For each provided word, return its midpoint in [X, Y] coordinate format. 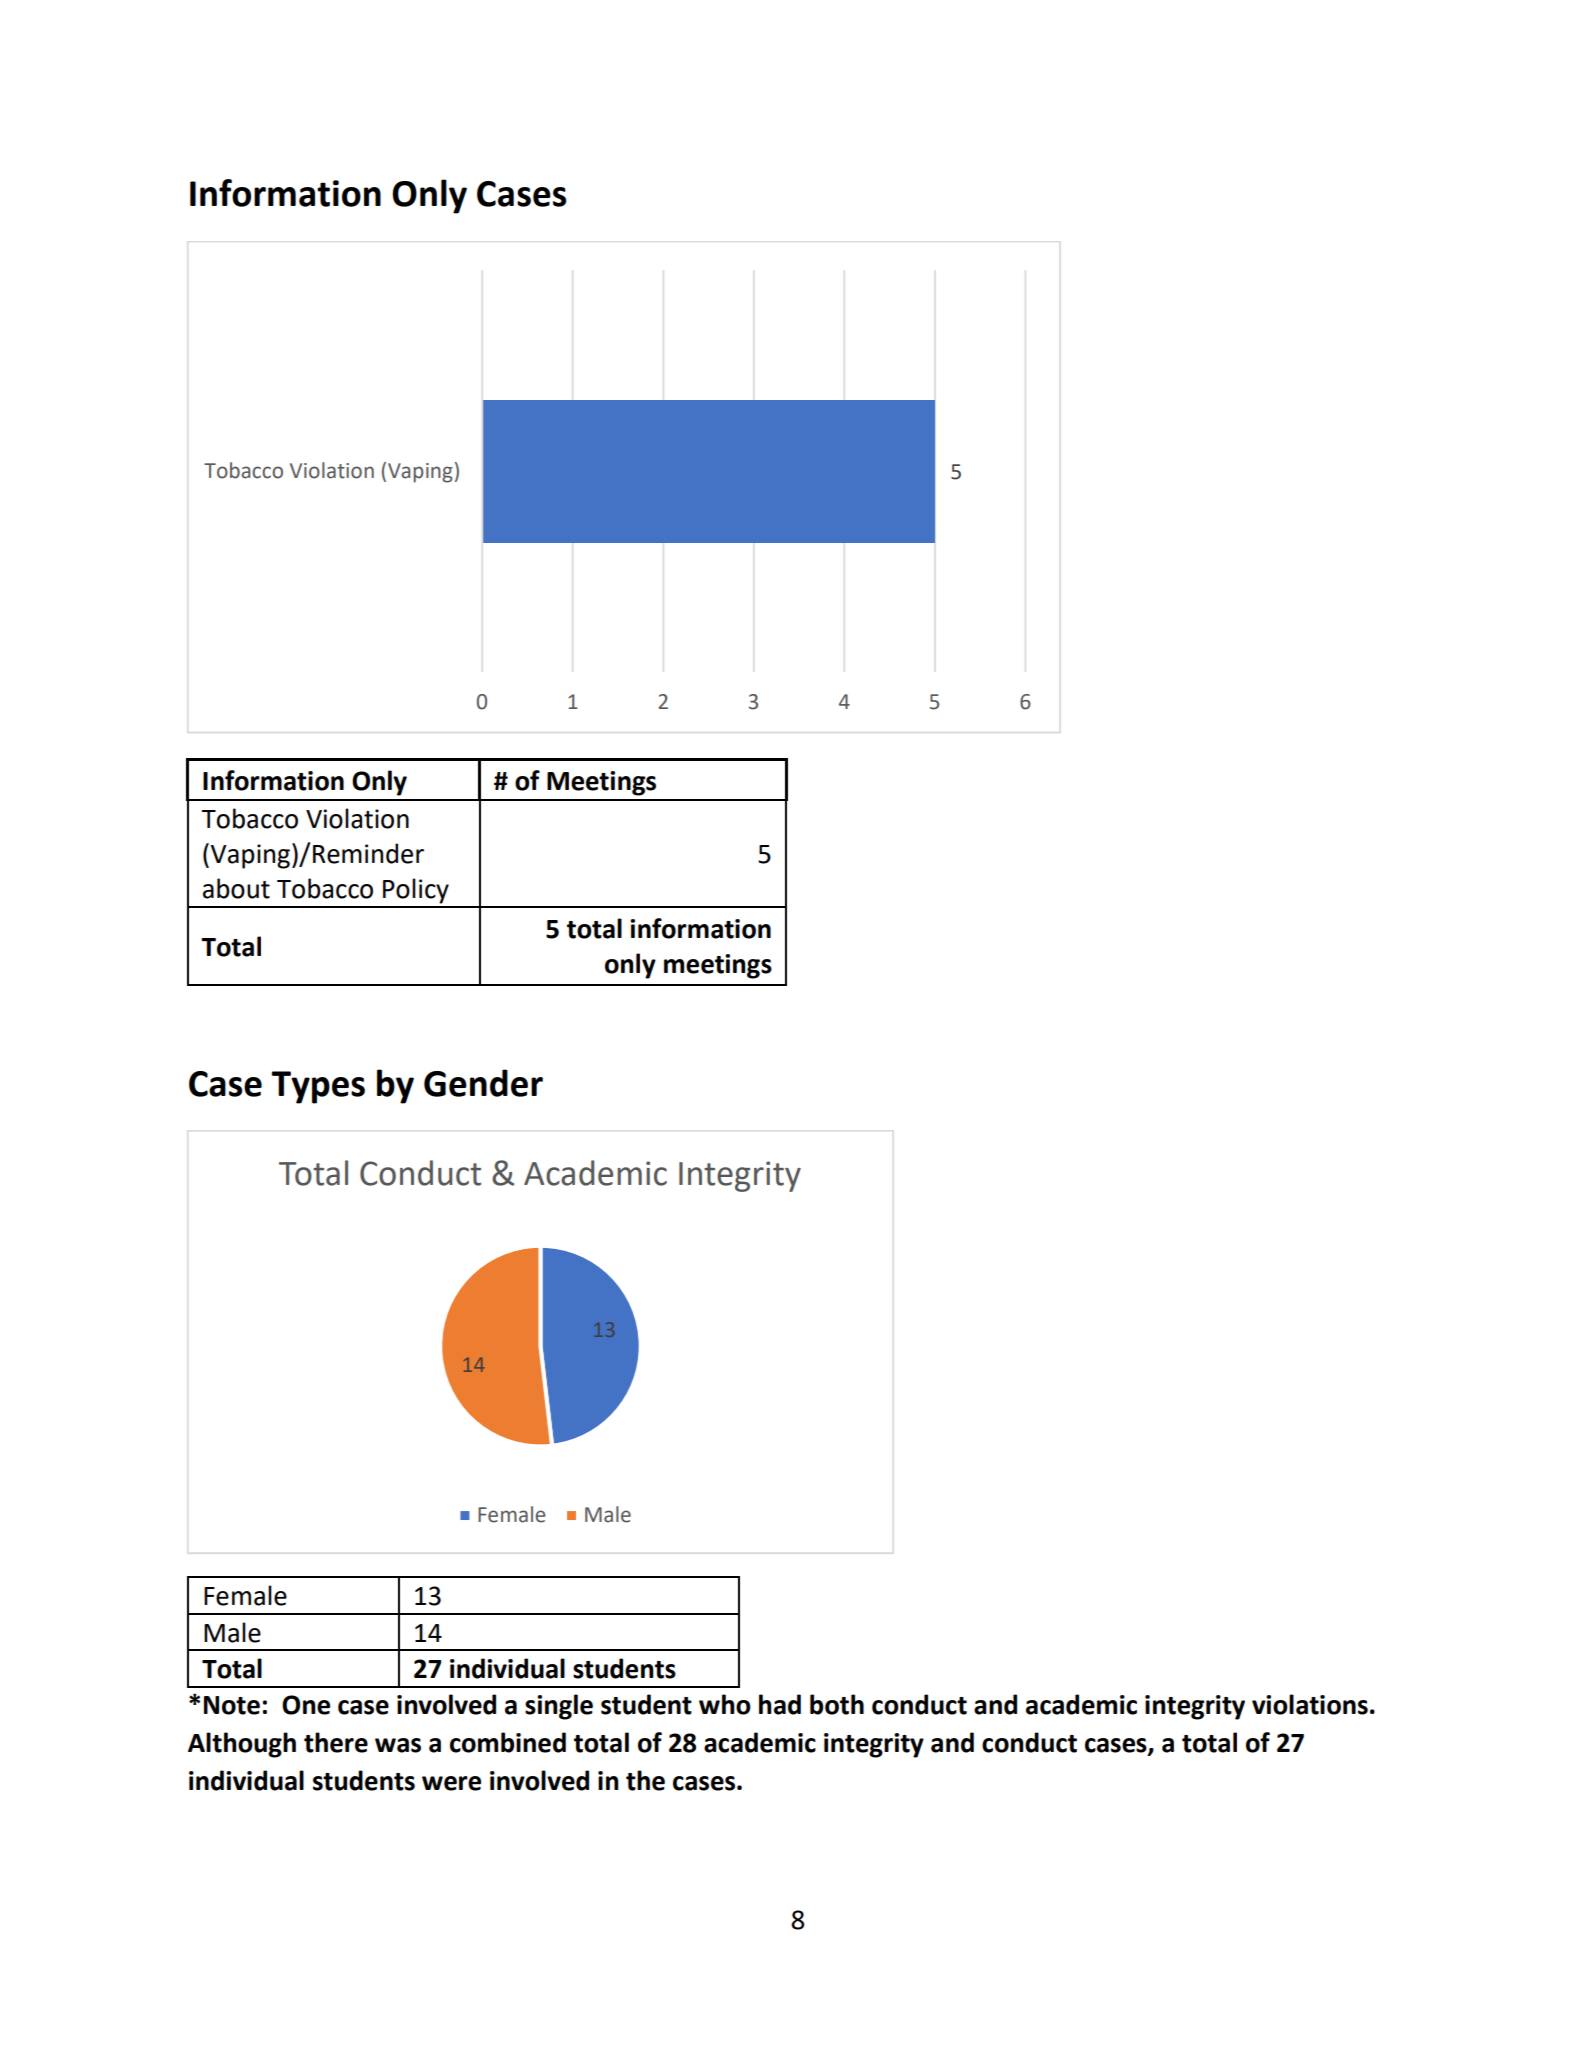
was [398, 1745]
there [336, 1742]
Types [318, 1087]
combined [508, 1742]
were [451, 1783]
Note [232, 1705]
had [780, 1704]
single [559, 1707]
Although [242, 1745]
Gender [483, 1083]
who [725, 1704]
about [236, 888]
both [837, 1704]
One [306, 1705]
